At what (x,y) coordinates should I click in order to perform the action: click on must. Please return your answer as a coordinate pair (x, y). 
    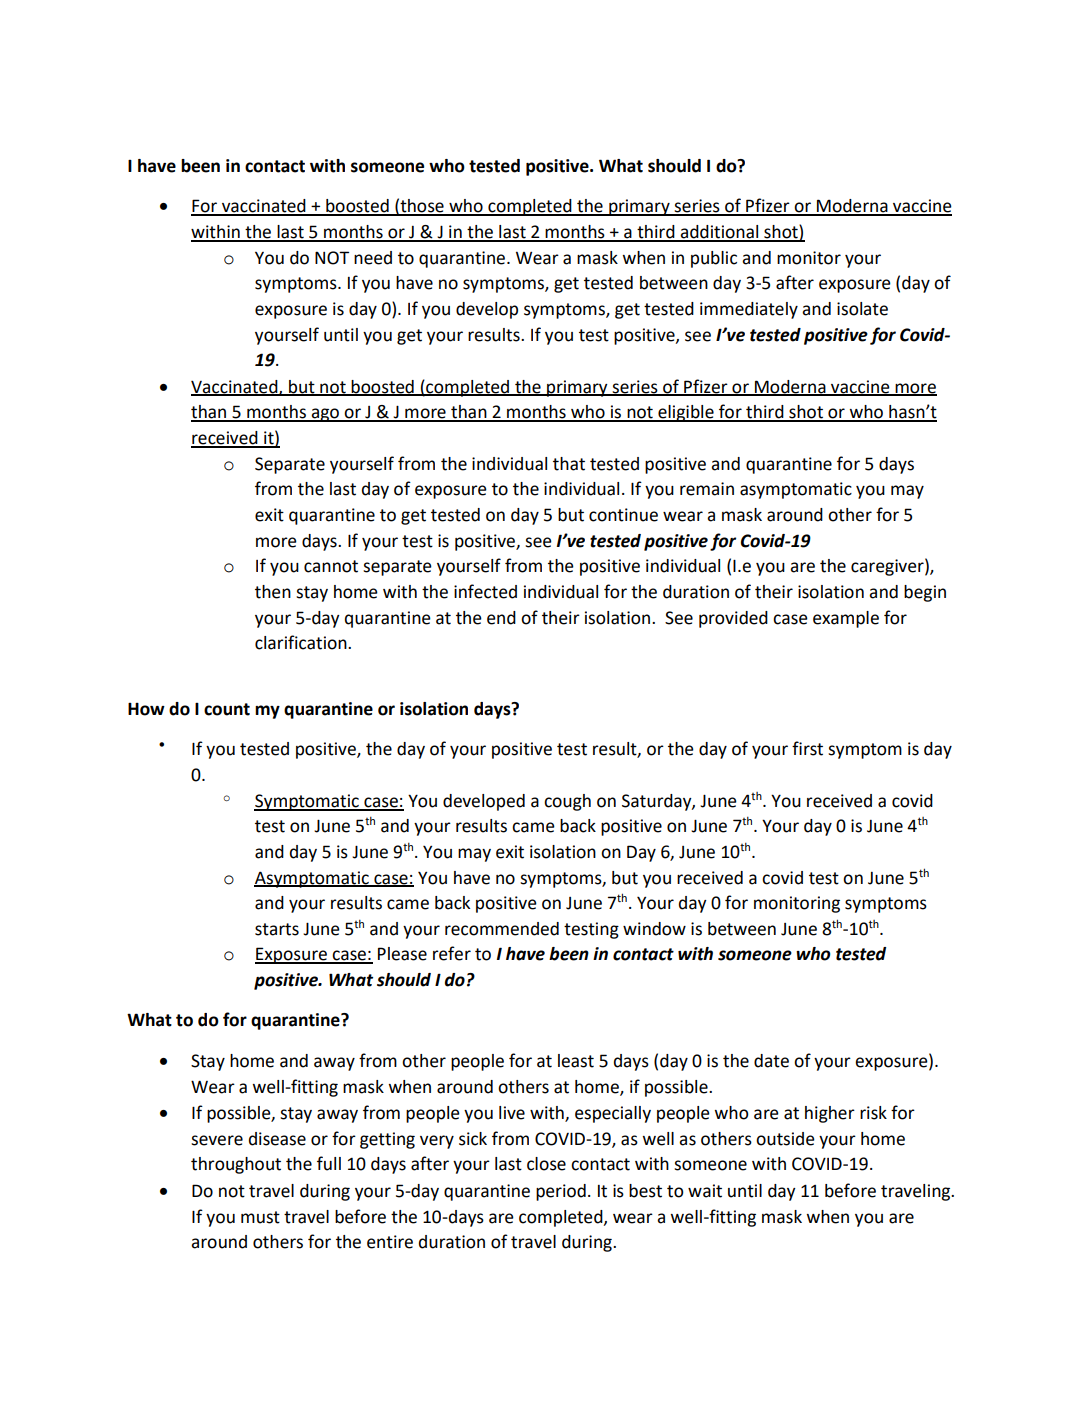
    Looking at the image, I should click on (260, 1217).
